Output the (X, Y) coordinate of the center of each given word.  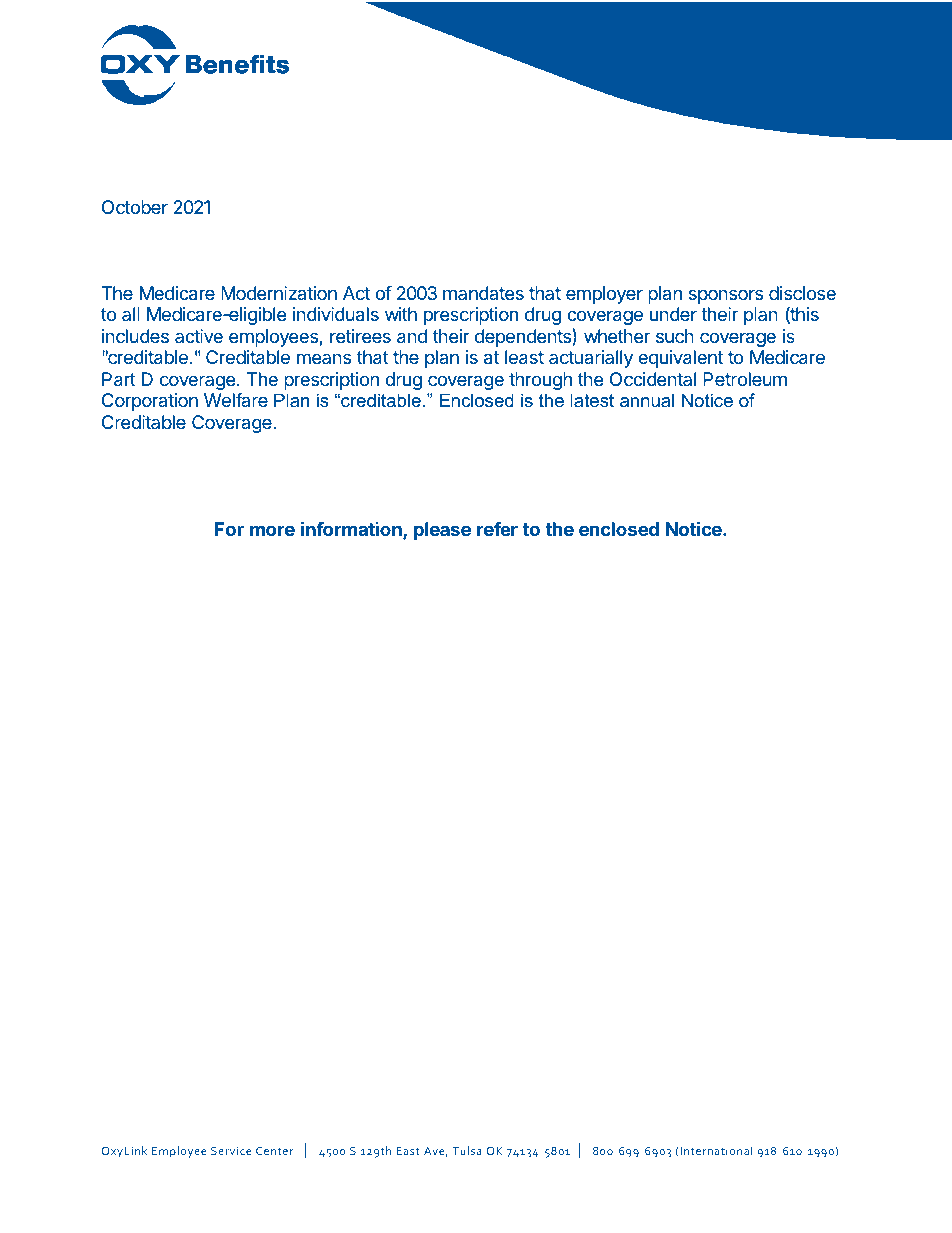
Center (275, 1150)
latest (592, 400)
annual (647, 400)
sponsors (726, 296)
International (715, 1151)
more (272, 530)
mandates (483, 293)
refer (497, 529)
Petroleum (745, 379)
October (135, 207)
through (540, 381)
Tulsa (467, 1150)
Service (231, 1150)
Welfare (236, 400)
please (442, 531)
